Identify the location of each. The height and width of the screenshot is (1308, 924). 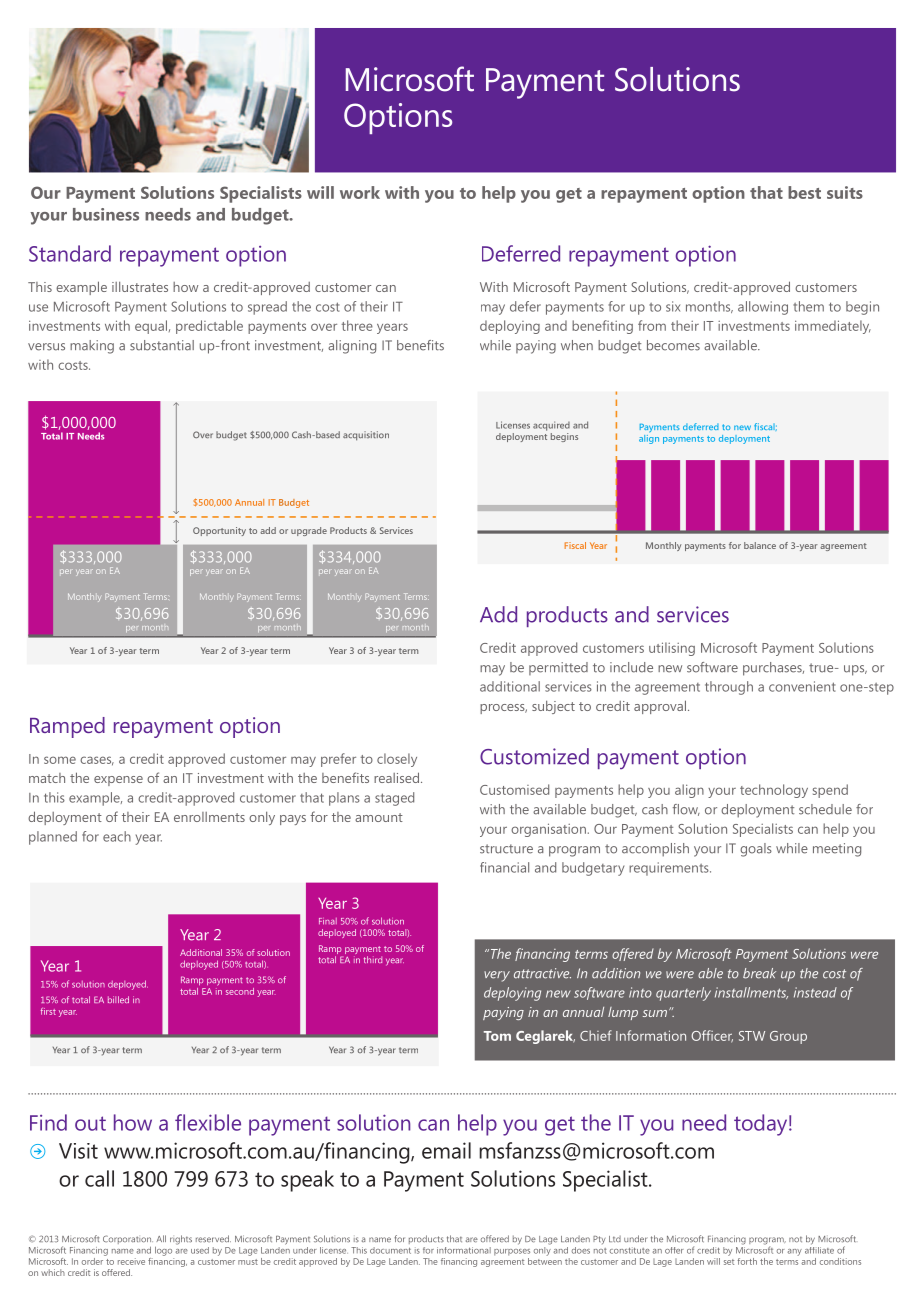
(117, 836).
